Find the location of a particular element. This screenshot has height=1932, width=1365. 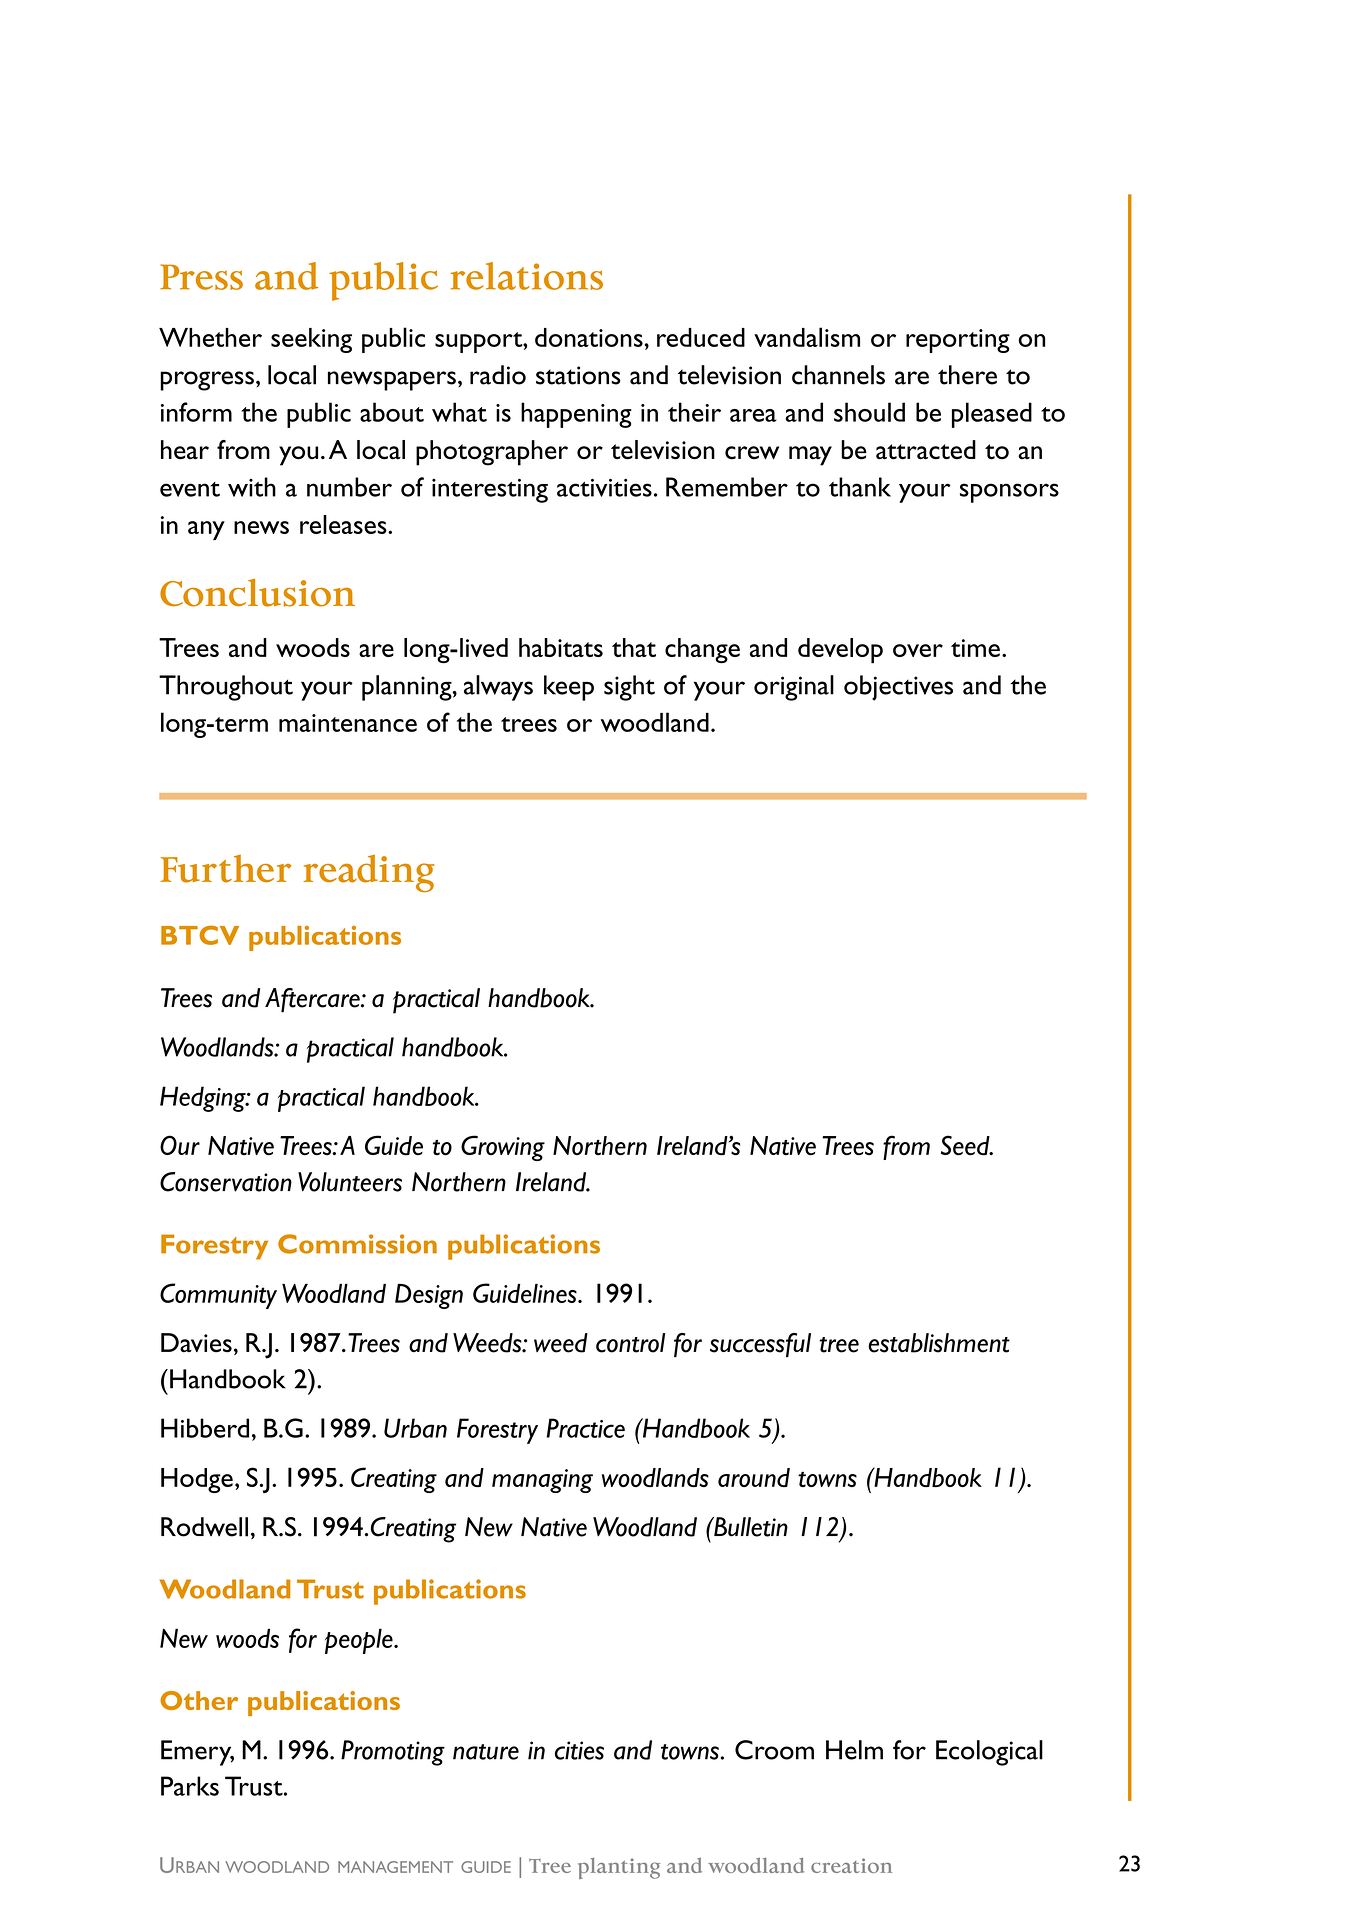

control is located at coordinates (630, 1343).
